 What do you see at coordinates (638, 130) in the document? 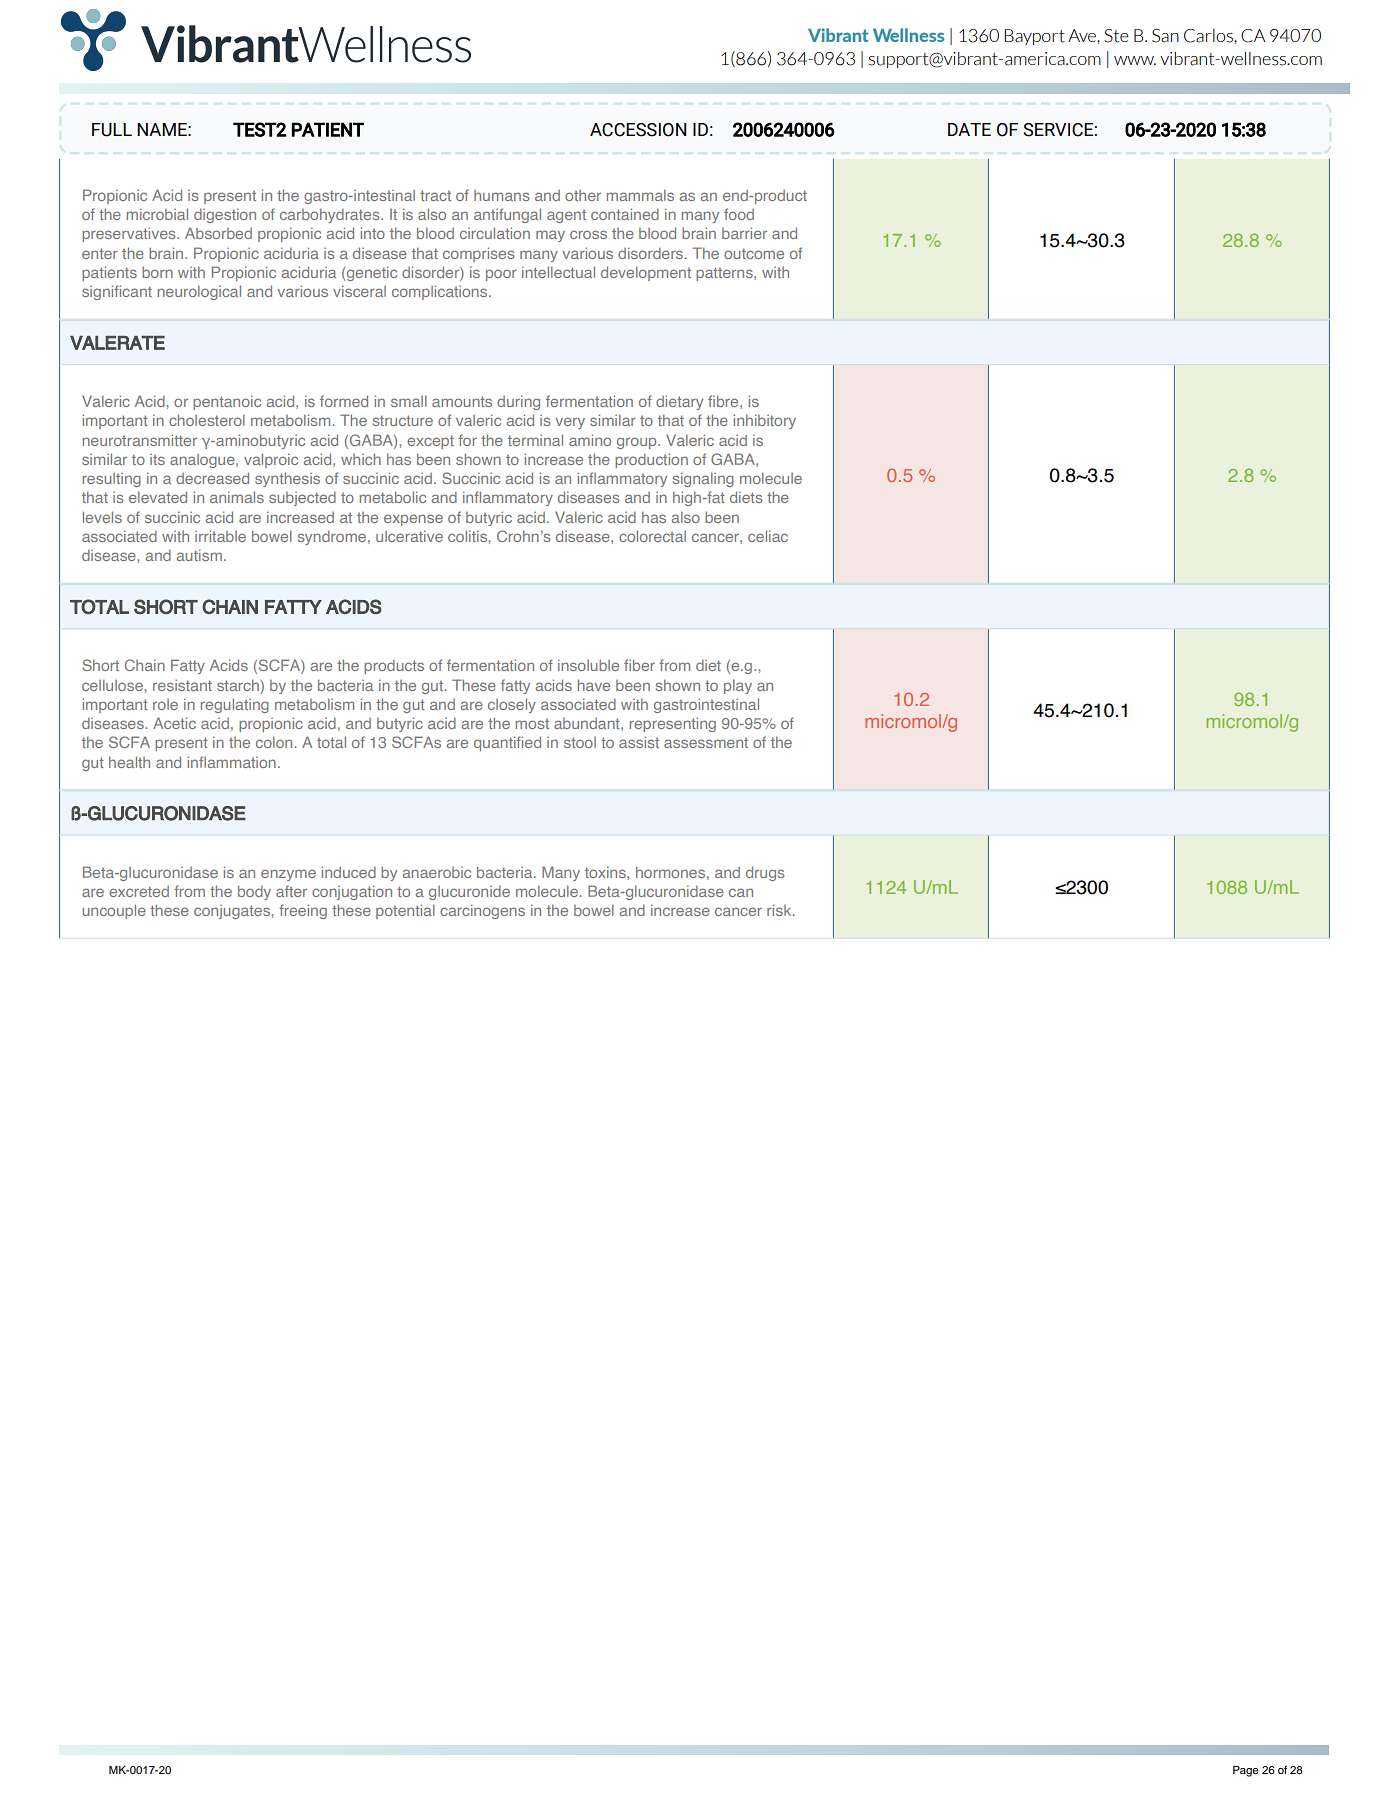
I see `ACCESSION` at bounding box center [638, 130].
